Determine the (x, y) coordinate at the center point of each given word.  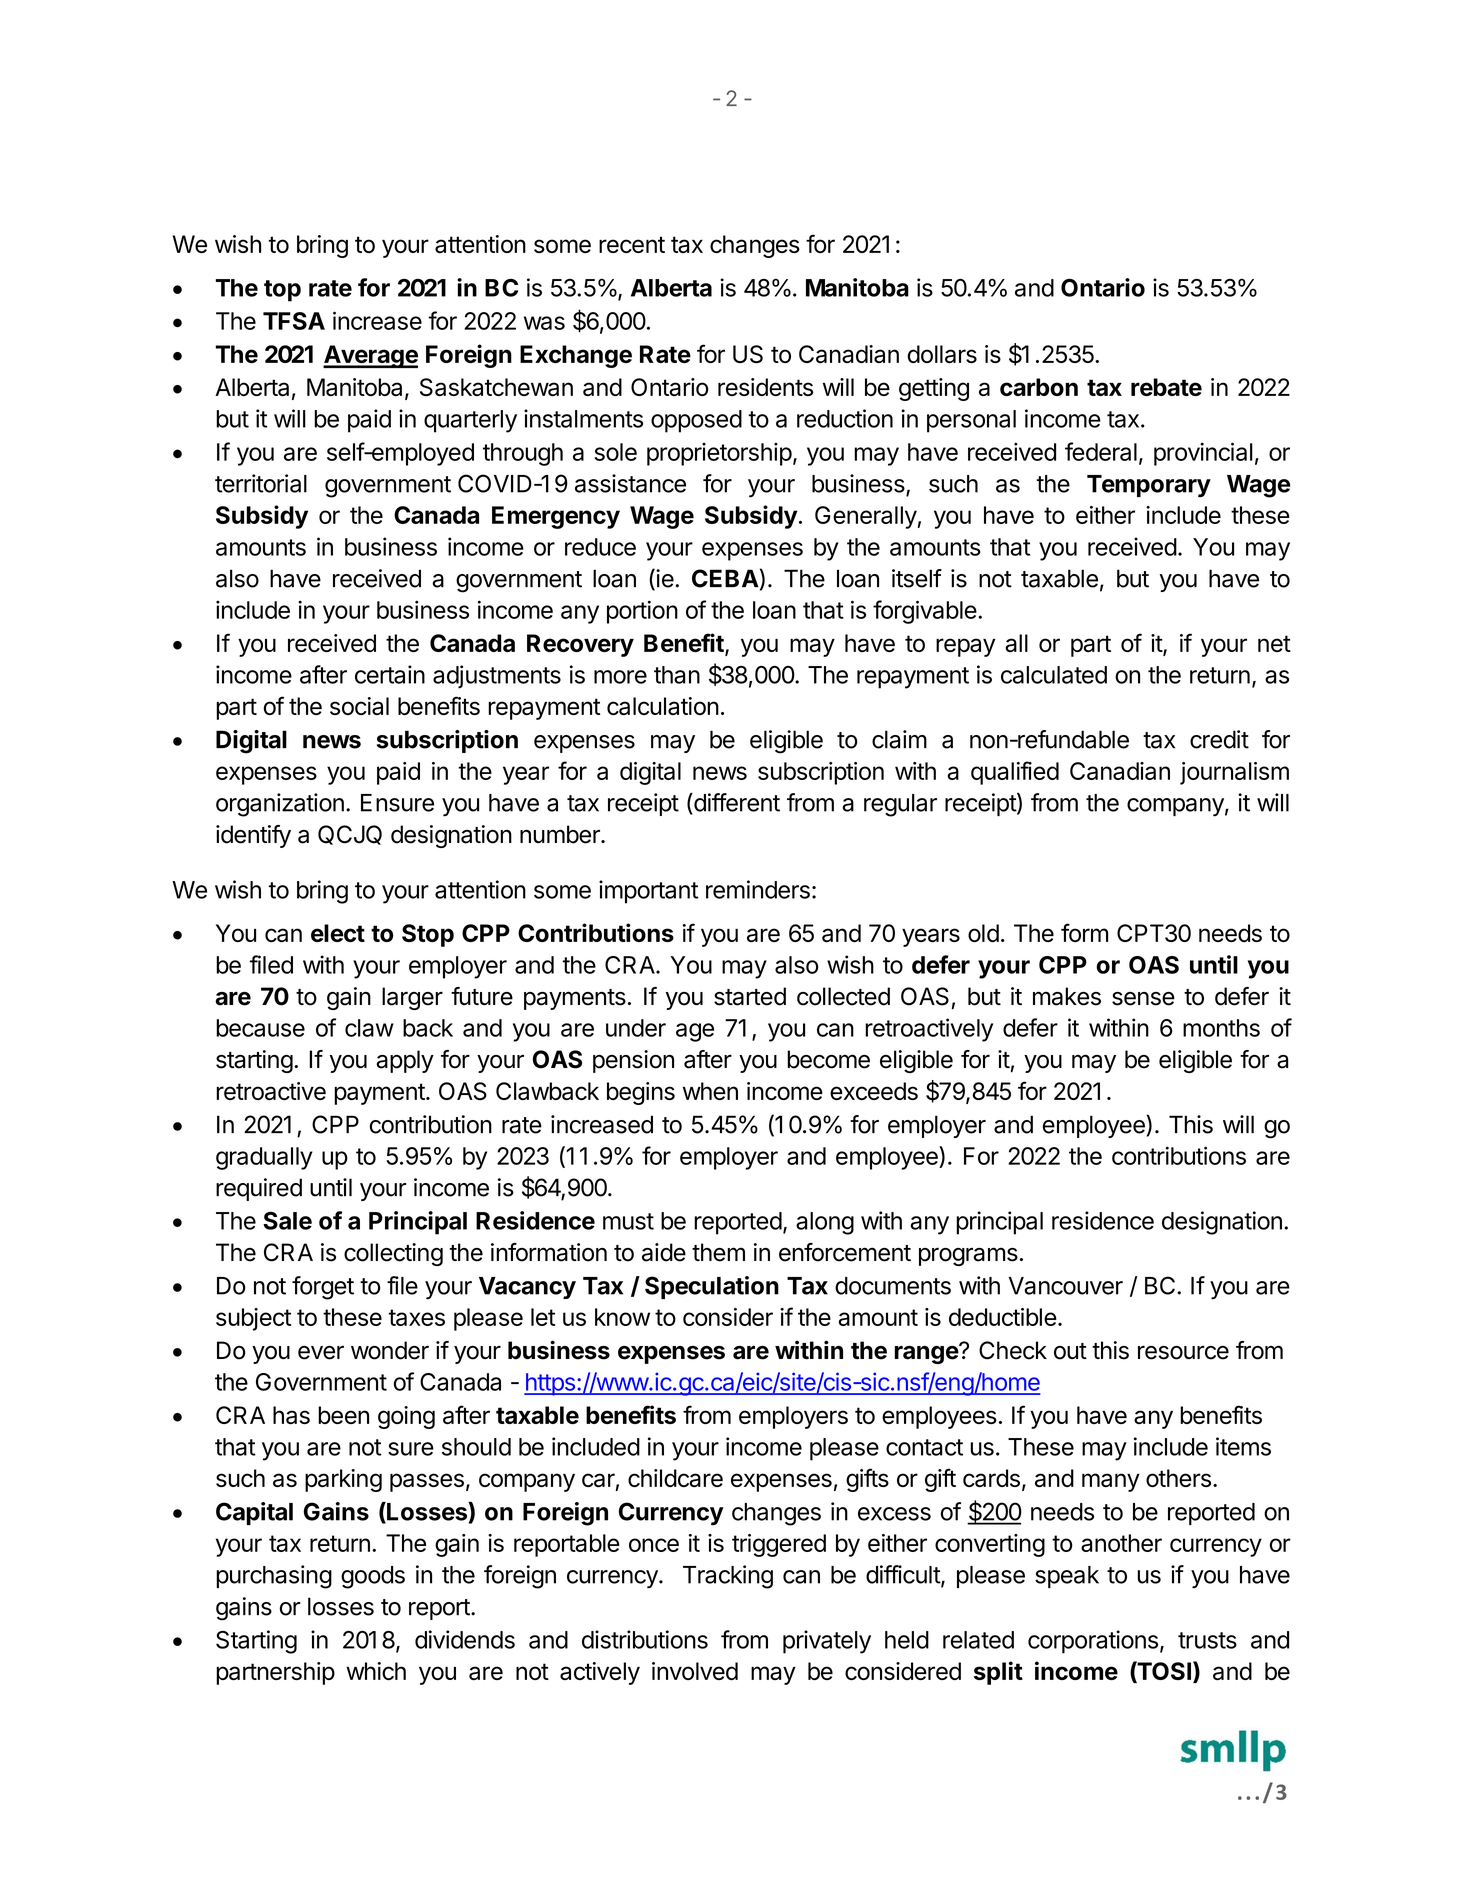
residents (765, 387)
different (736, 803)
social (359, 706)
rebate (1166, 387)
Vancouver (1065, 1286)
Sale (287, 1220)
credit (1219, 739)
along (825, 1223)
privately (827, 1642)
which (376, 1671)
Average (370, 356)
